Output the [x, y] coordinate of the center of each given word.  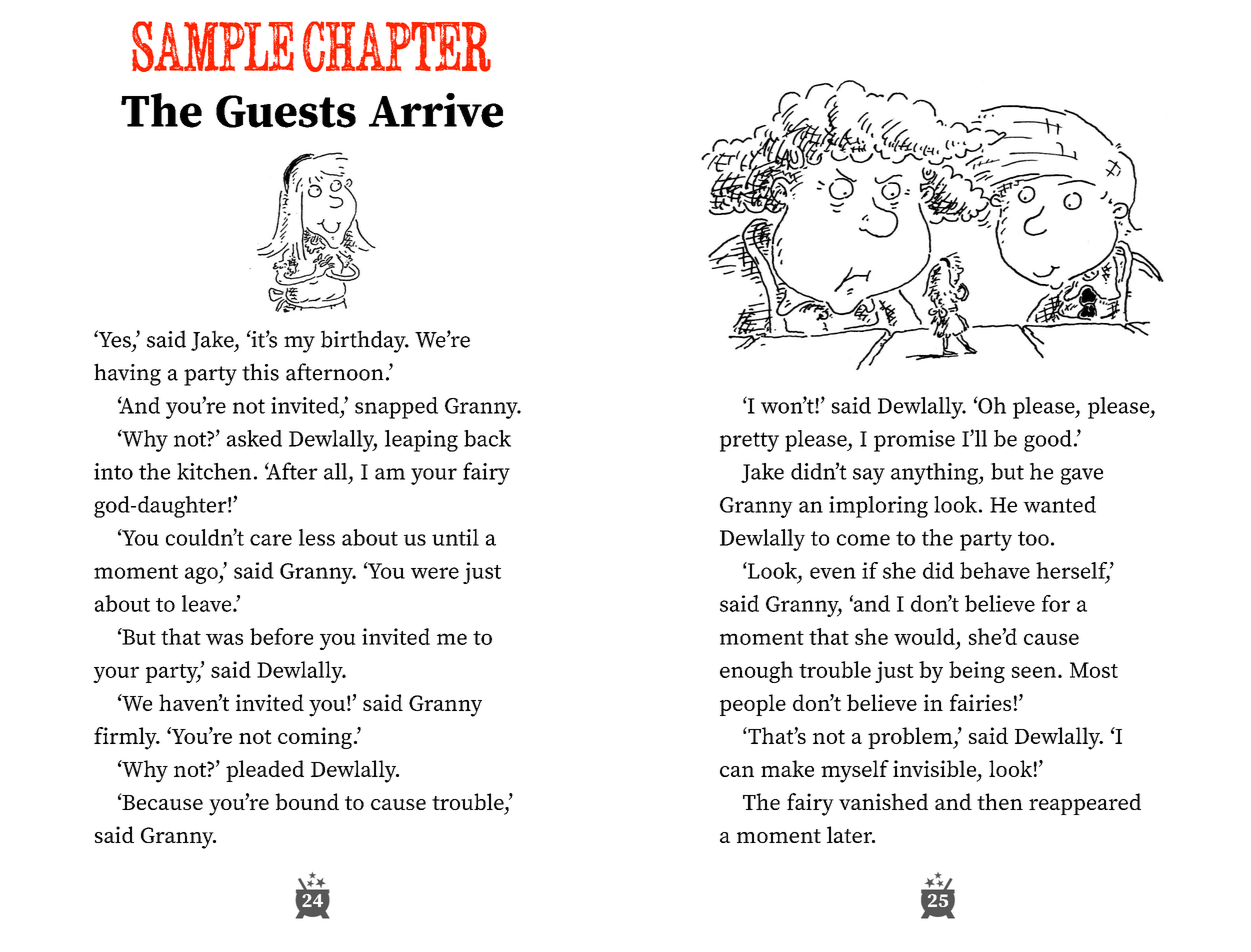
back [487, 438]
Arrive [436, 110]
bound [307, 801]
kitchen [214, 471]
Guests [286, 111]
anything [935, 474]
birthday [364, 341]
